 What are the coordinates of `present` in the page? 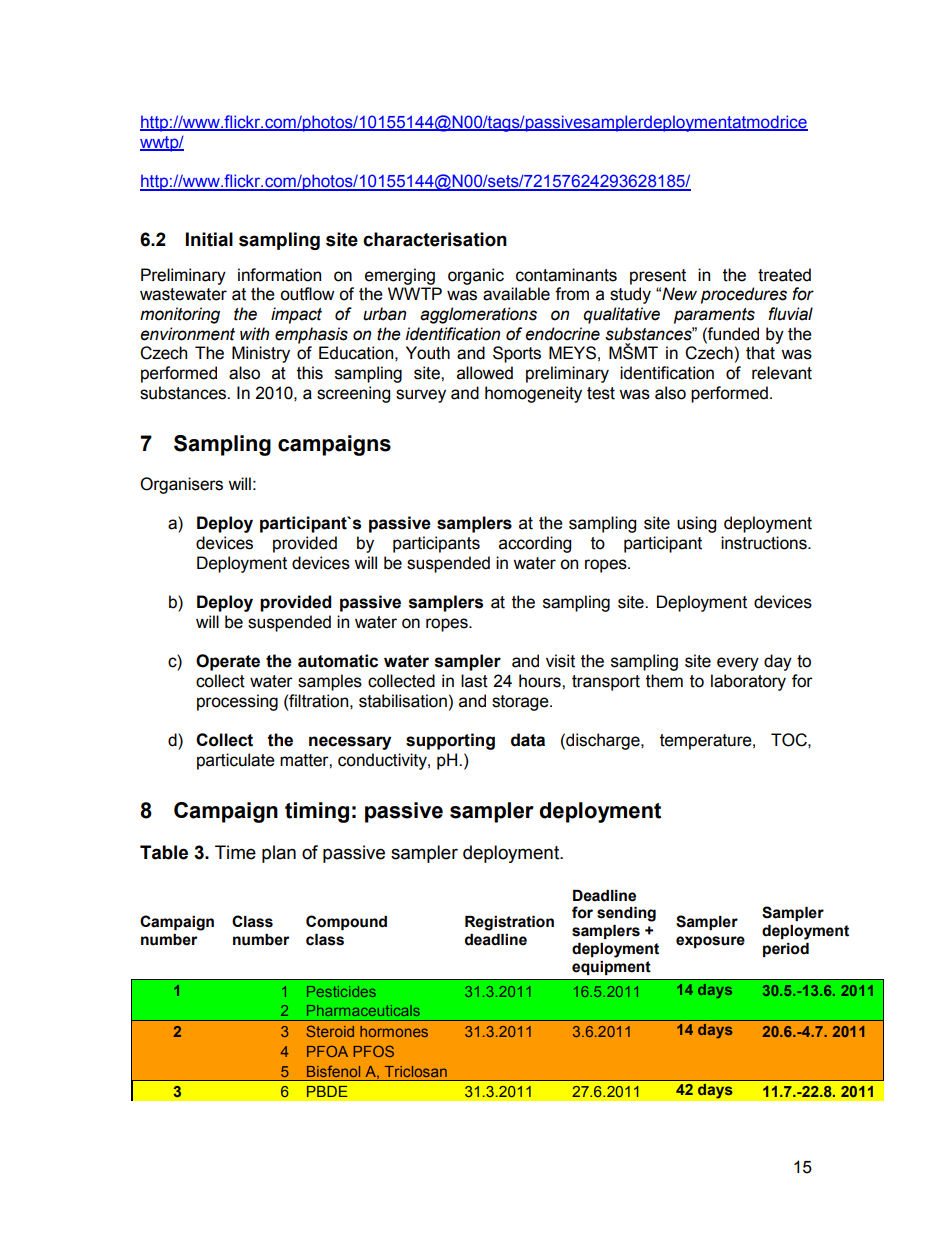 It's located at (658, 277).
